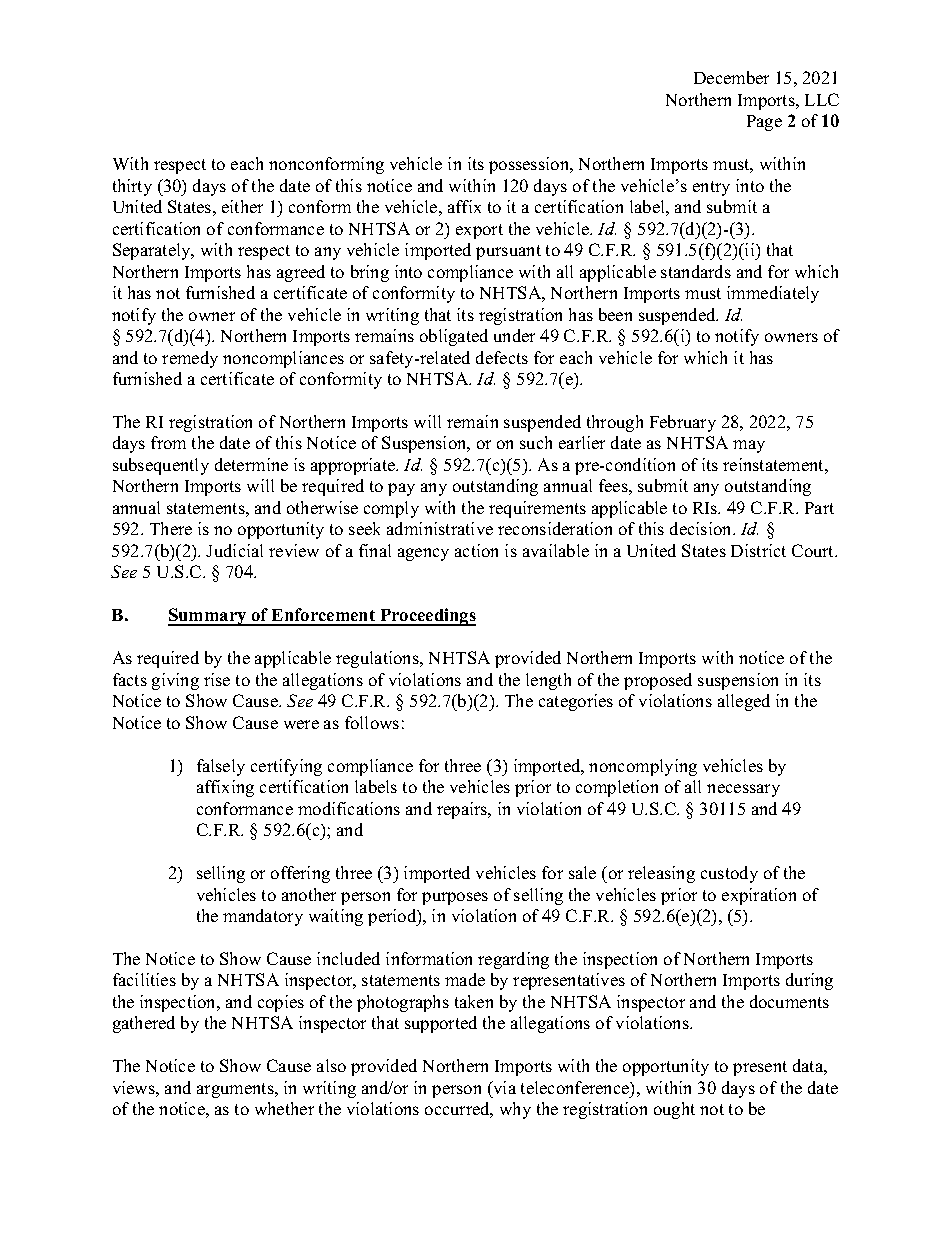 This screenshot has height=1233, width=952. Describe the element at coordinates (427, 617) in the screenshot. I see `Proceedings` at that location.
